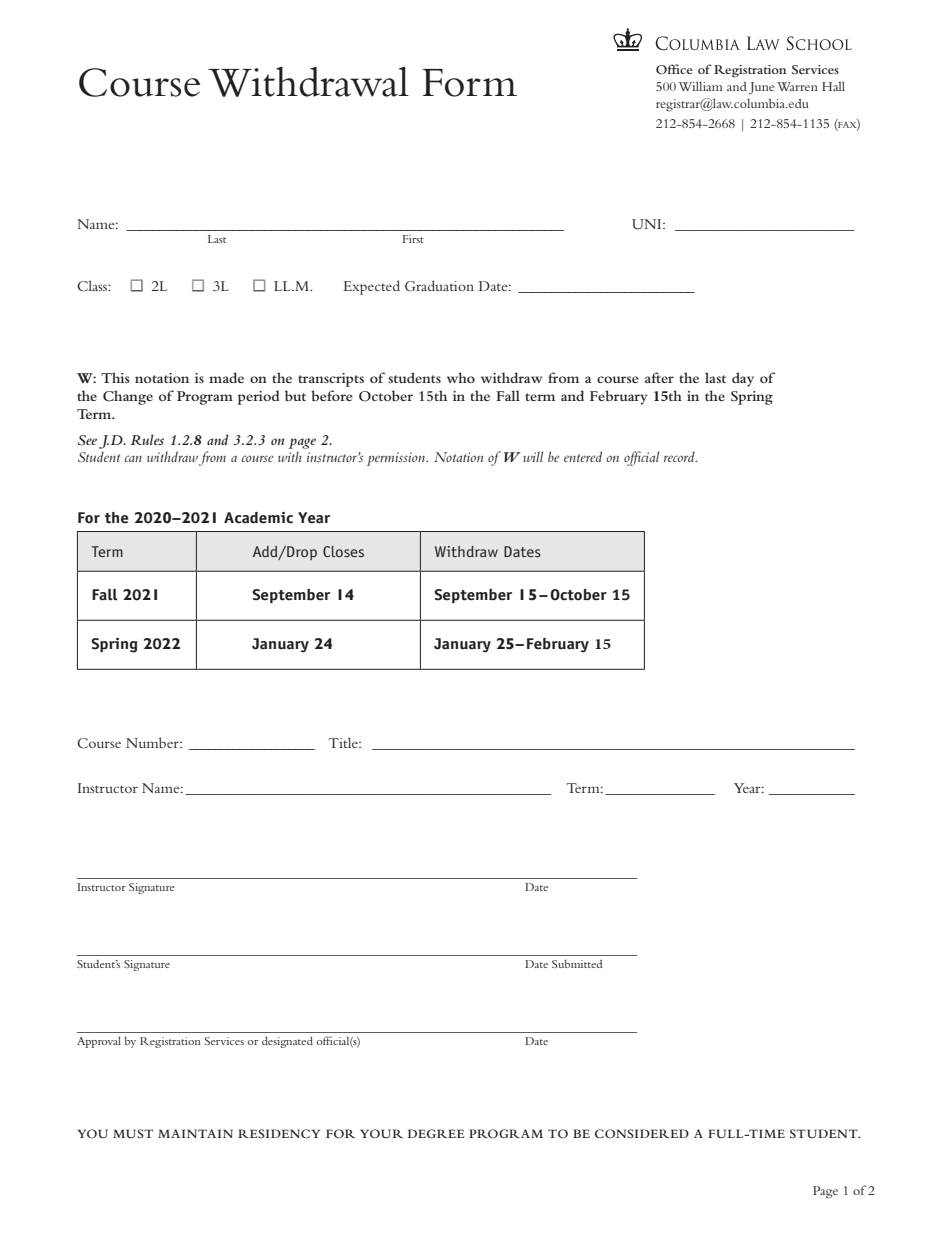  I want to click on MAINTAIN, so click(195, 1133).
